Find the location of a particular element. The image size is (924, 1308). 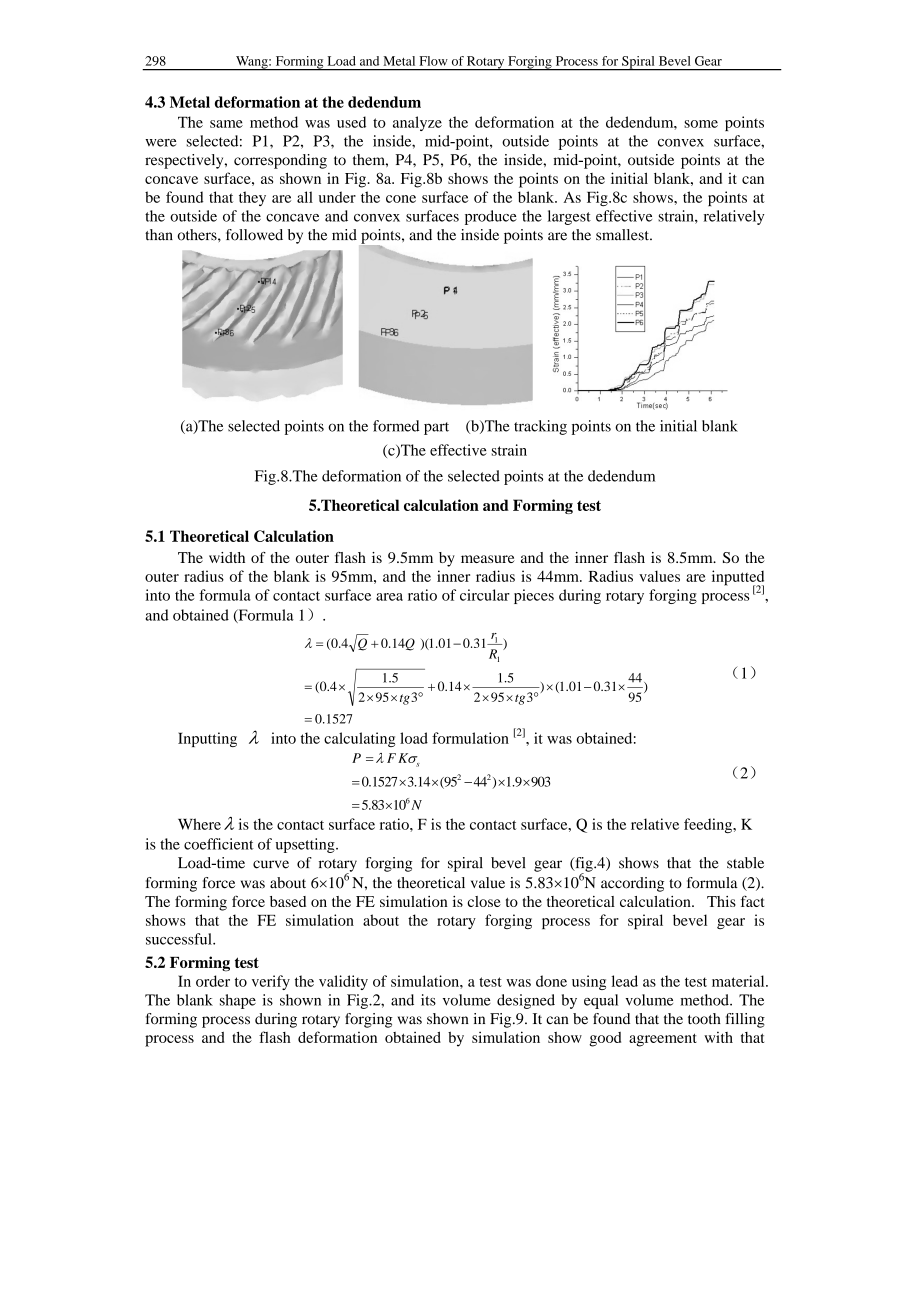

Flow is located at coordinates (433, 61).
